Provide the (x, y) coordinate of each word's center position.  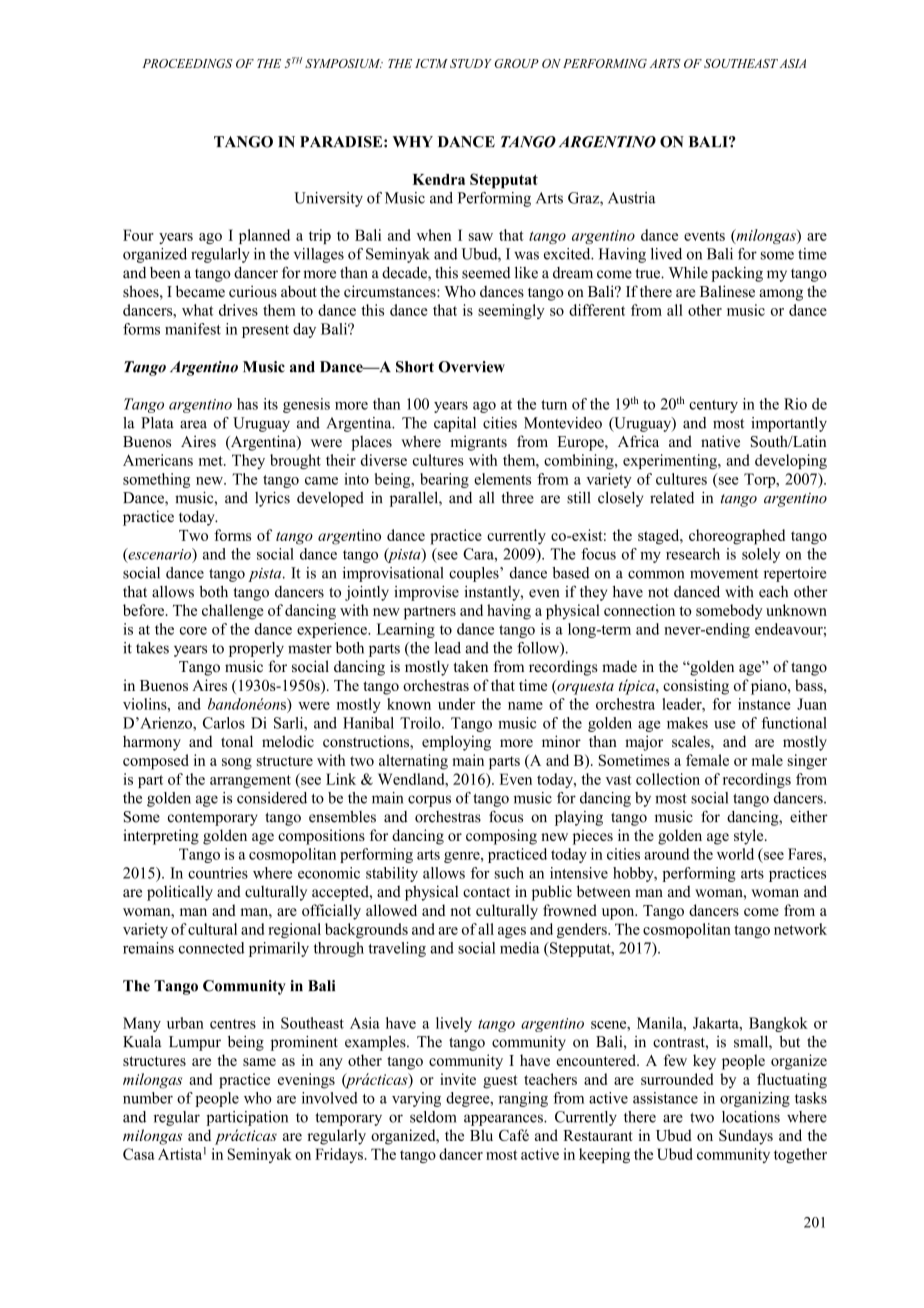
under (456, 704)
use (725, 725)
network (800, 929)
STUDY (471, 63)
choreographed (737, 537)
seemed (486, 273)
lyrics (272, 499)
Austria (632, 198)
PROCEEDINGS (187, 63)
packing (737, 274)
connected (212, 948)
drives (238, 310)
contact (486, 892)
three (517, 498)
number (148, 1098)
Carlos (224, 723)
